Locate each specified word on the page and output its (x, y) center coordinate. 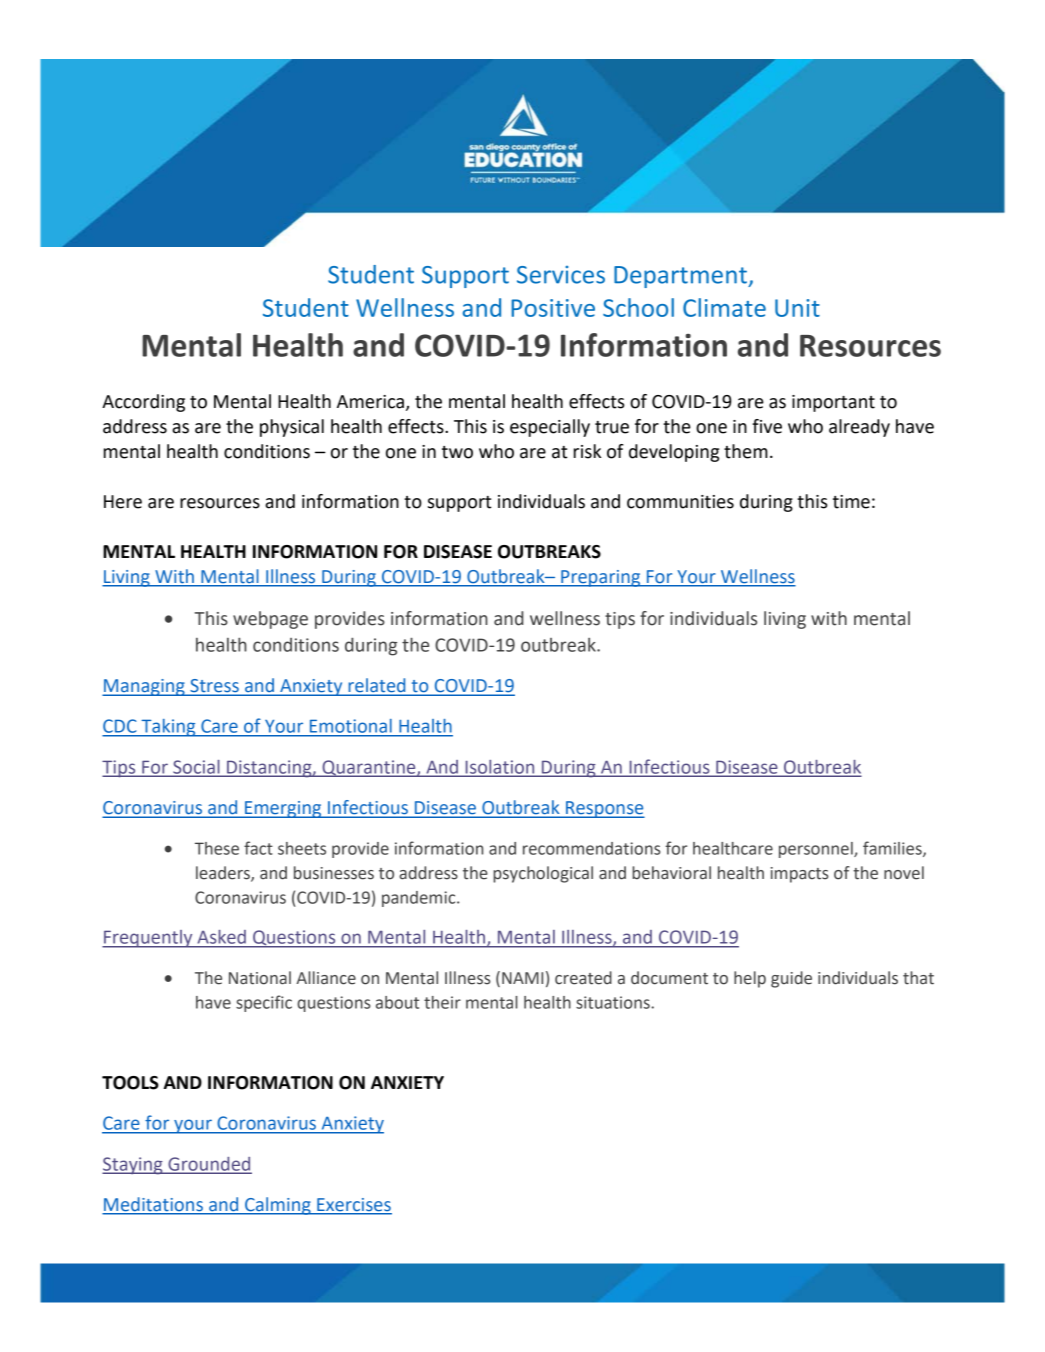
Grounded (209, 1165)
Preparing (601, 578)
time (851, 502)
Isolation (500, 768)
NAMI (522, 978)
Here (123, 502)
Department (681, 277)
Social (196, 768)
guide (791, 979)
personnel (817, 850)
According (143, 403)
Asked (222, 937)
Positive (553, 308)
